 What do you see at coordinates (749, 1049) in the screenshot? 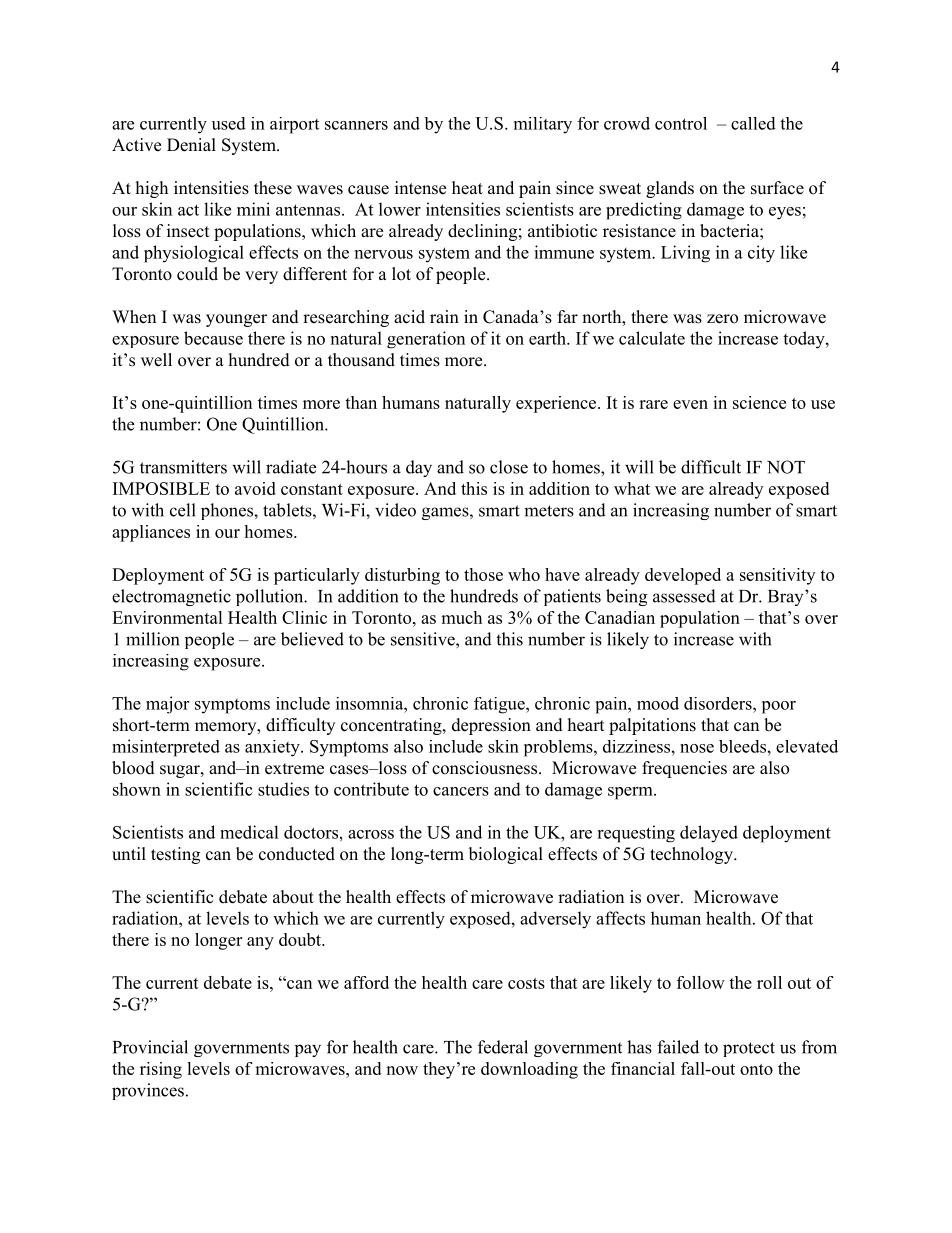
I see `protect` at bounding box center [749, 1049].
